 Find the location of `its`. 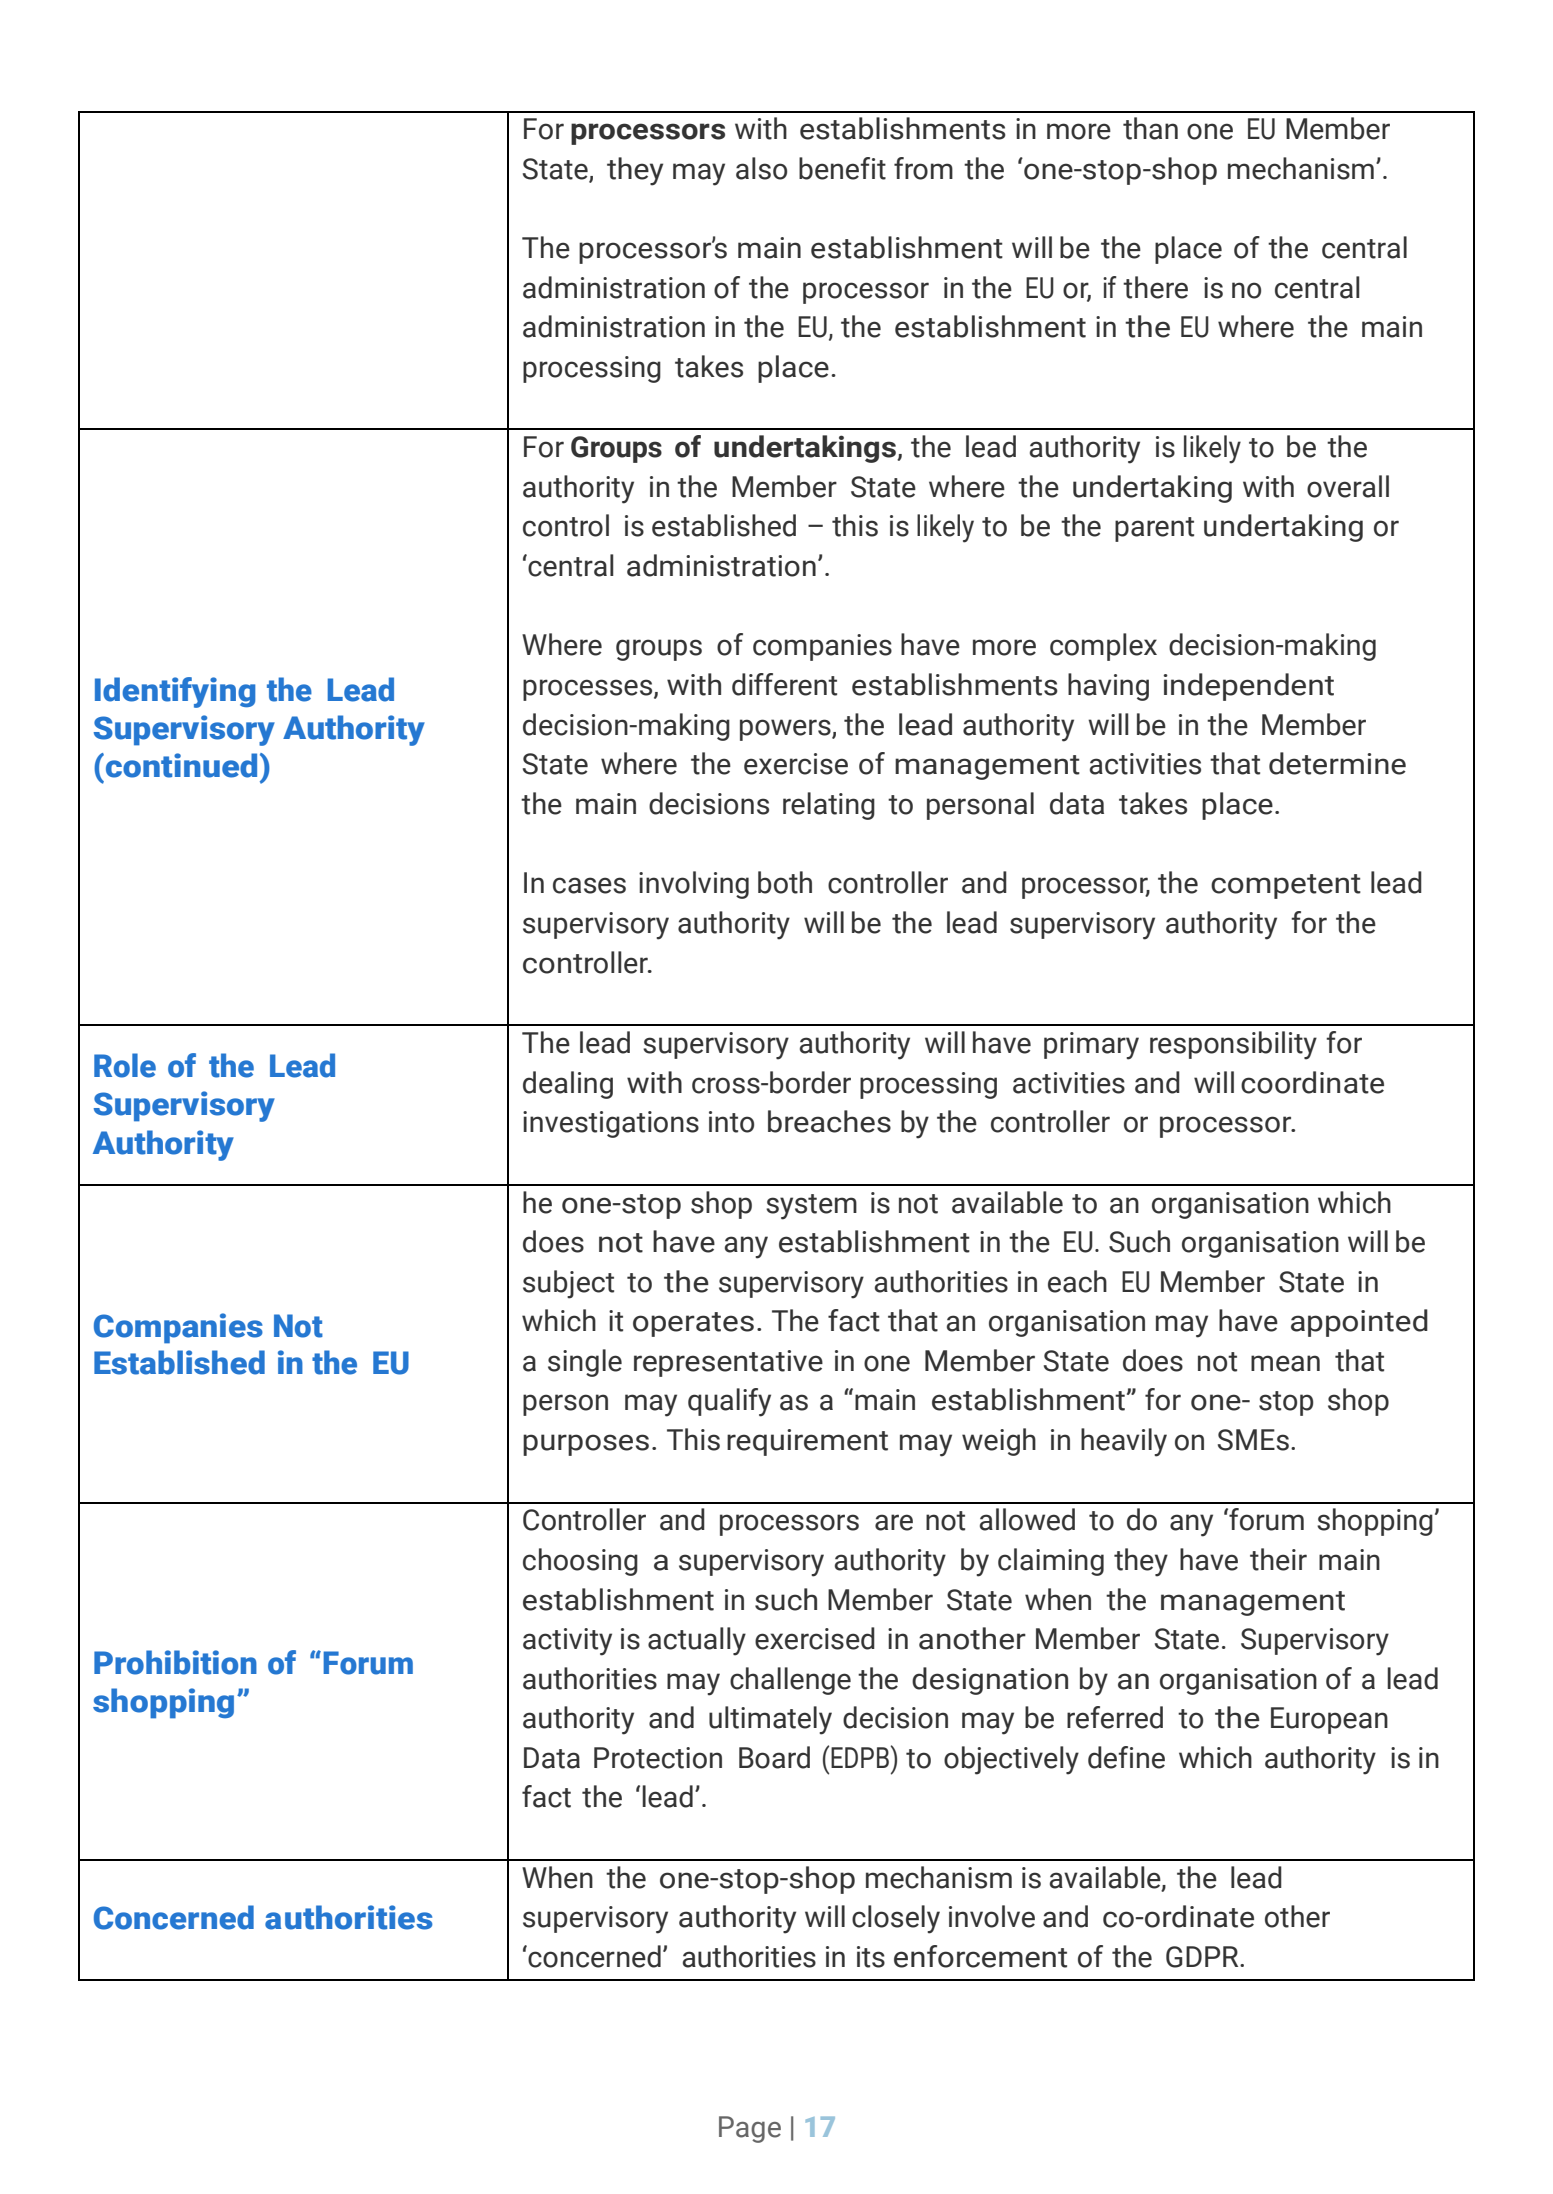

its is located at coordinates (871, 1957).
